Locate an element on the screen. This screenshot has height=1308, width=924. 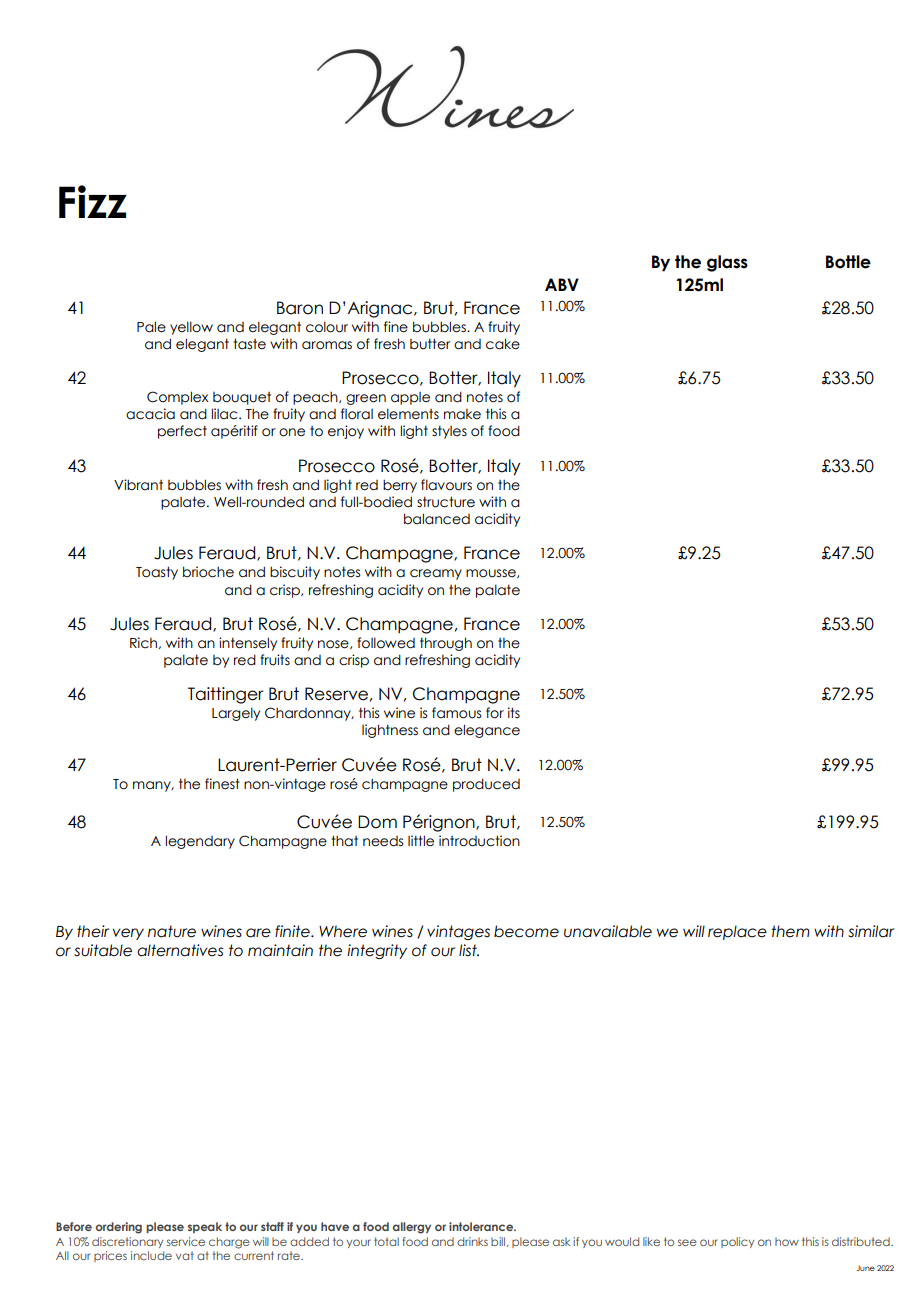
Toasty is located at coordinates (157, 573).
